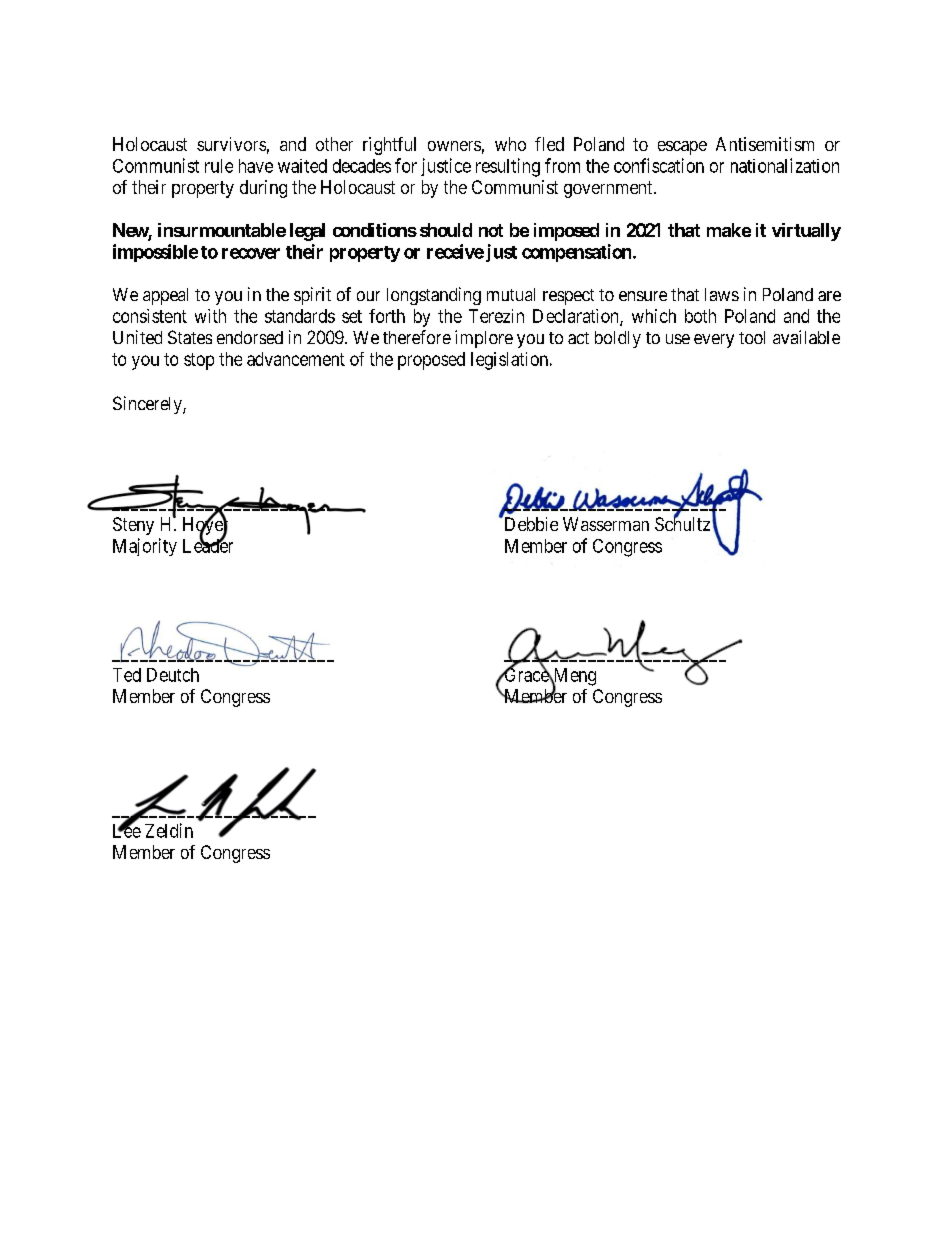 The image size is (952, 1233). What do you see at coordinates (508, 167) in the document?
I see `resulting` at bounding box center [508, 167].
